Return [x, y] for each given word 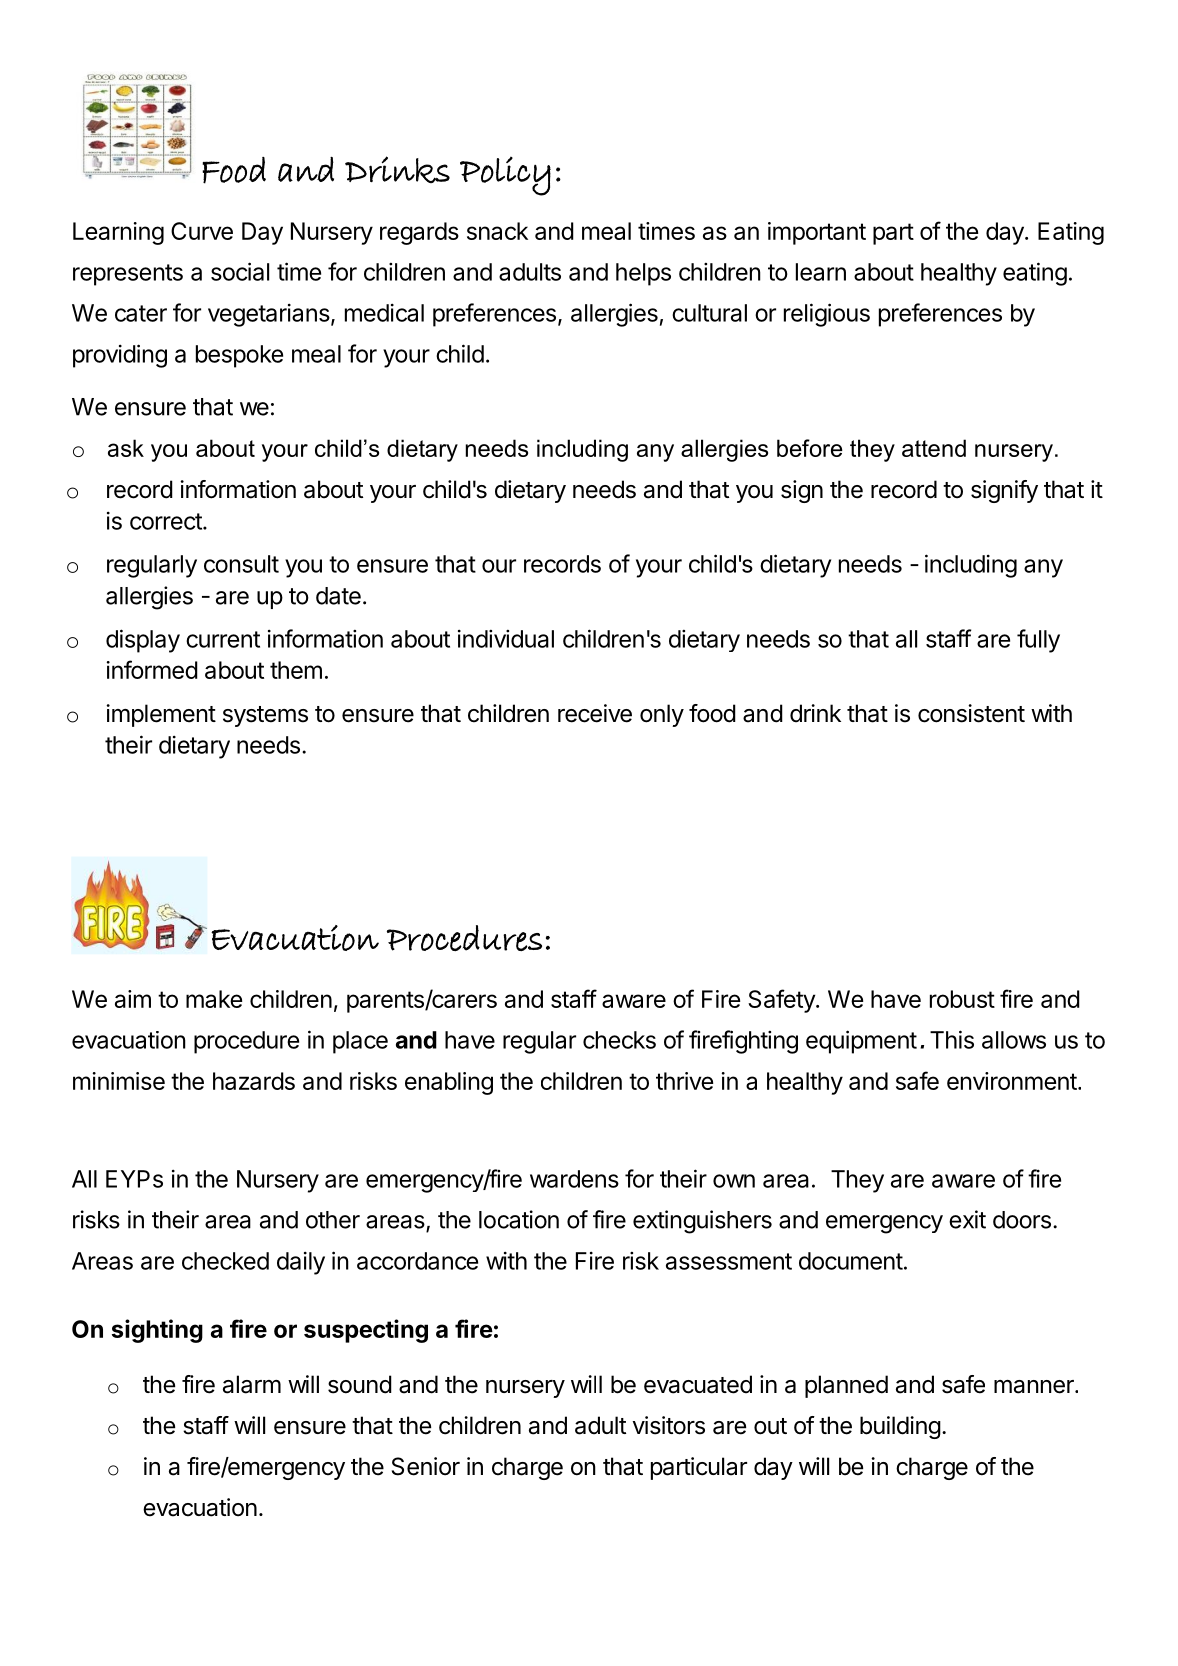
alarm [252, 1384]
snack [497, 231]
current [223, 639]
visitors [669, 1425]
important [817, 233]
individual [506, 638]
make [214, 999]
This [952, 1039]
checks [619, 1040]
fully [1038, 641]
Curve [202, 231]
